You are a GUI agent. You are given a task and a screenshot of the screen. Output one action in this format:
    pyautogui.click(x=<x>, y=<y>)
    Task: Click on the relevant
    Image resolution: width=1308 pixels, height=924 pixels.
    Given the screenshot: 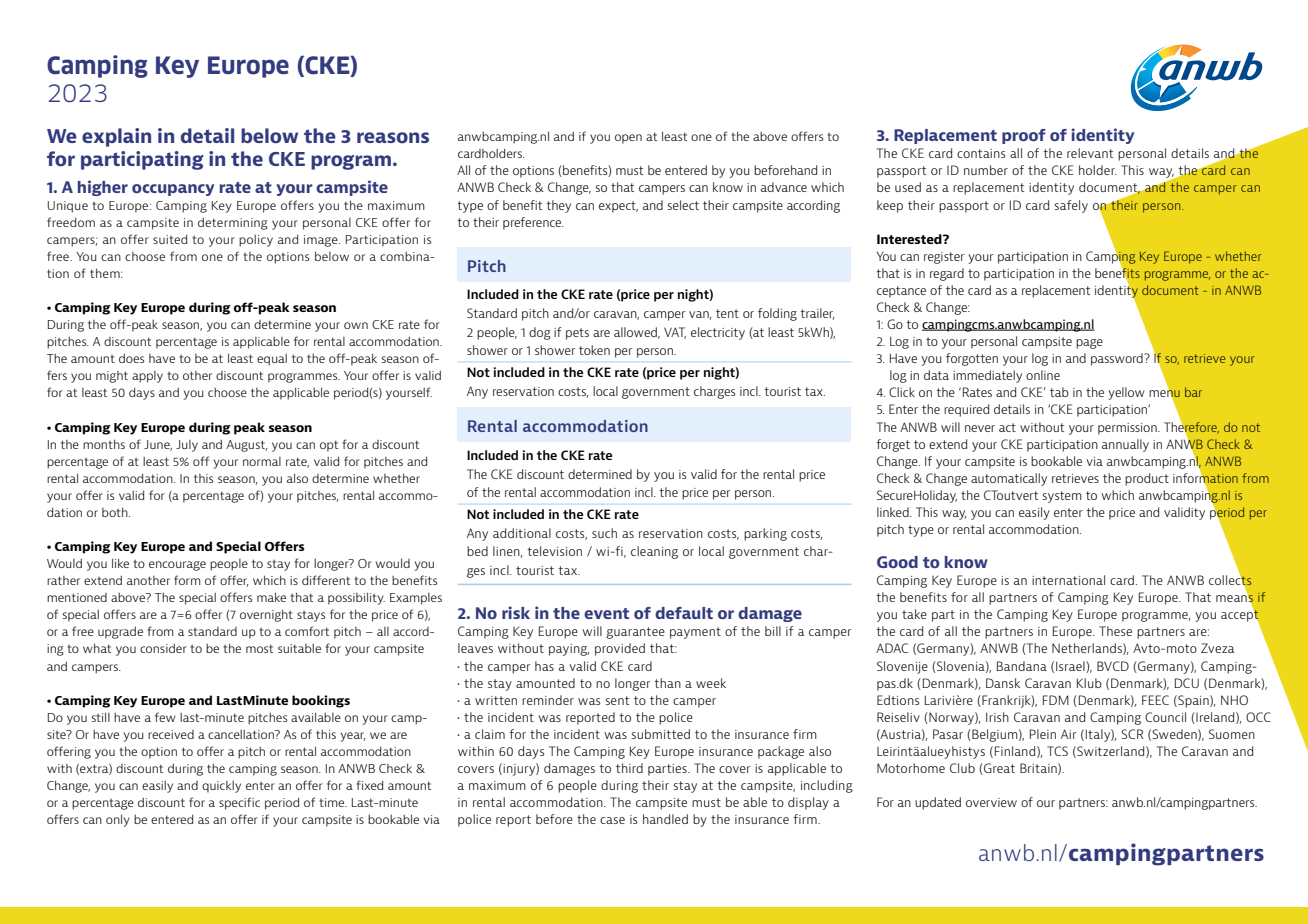 What is the action you would take?
    pyautogui.click(x=1090, y=153)
